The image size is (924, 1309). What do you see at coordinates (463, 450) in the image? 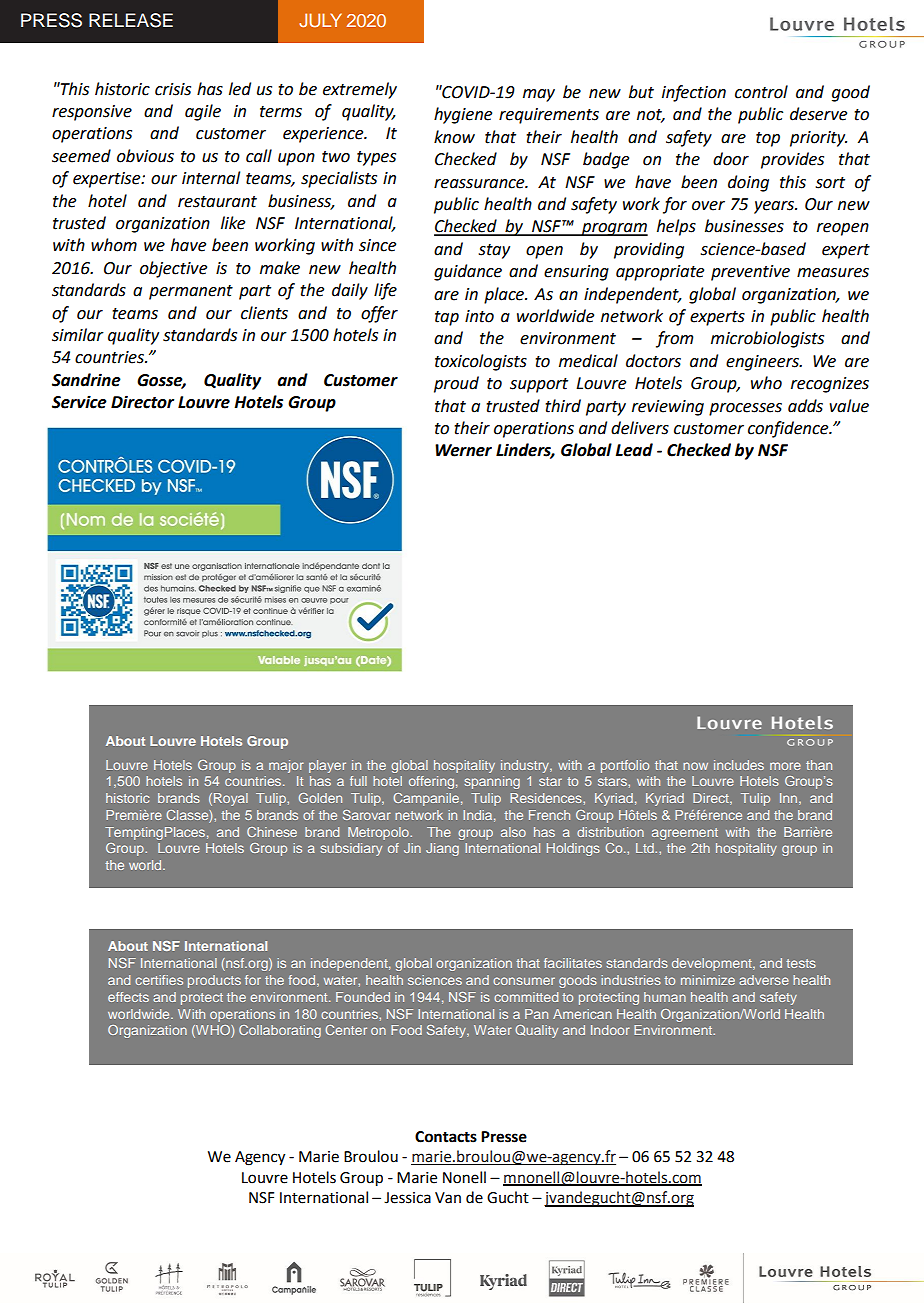
I see `Werner` at bounding box center [463, 450].
